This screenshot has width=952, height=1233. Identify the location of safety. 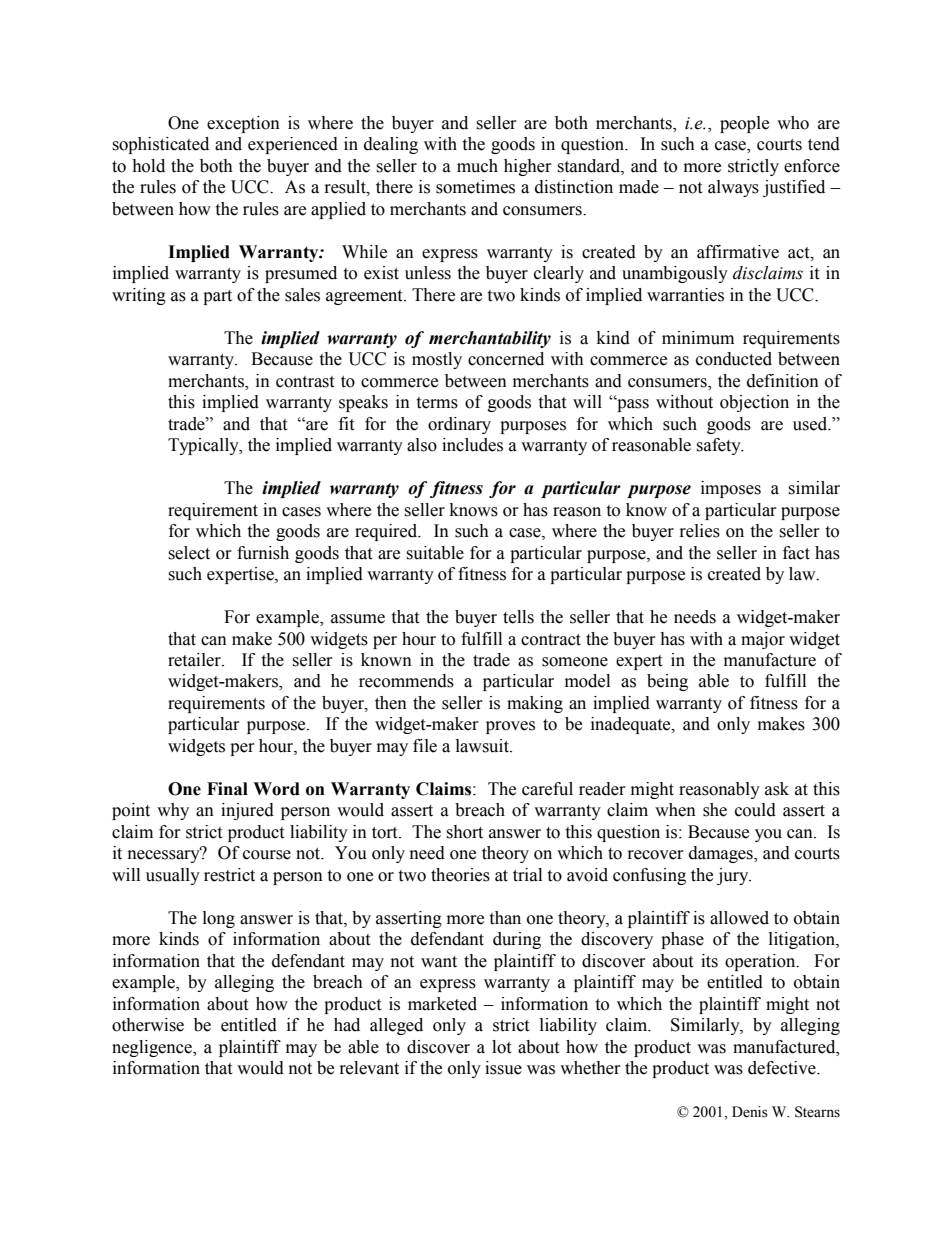
(719, 446).
